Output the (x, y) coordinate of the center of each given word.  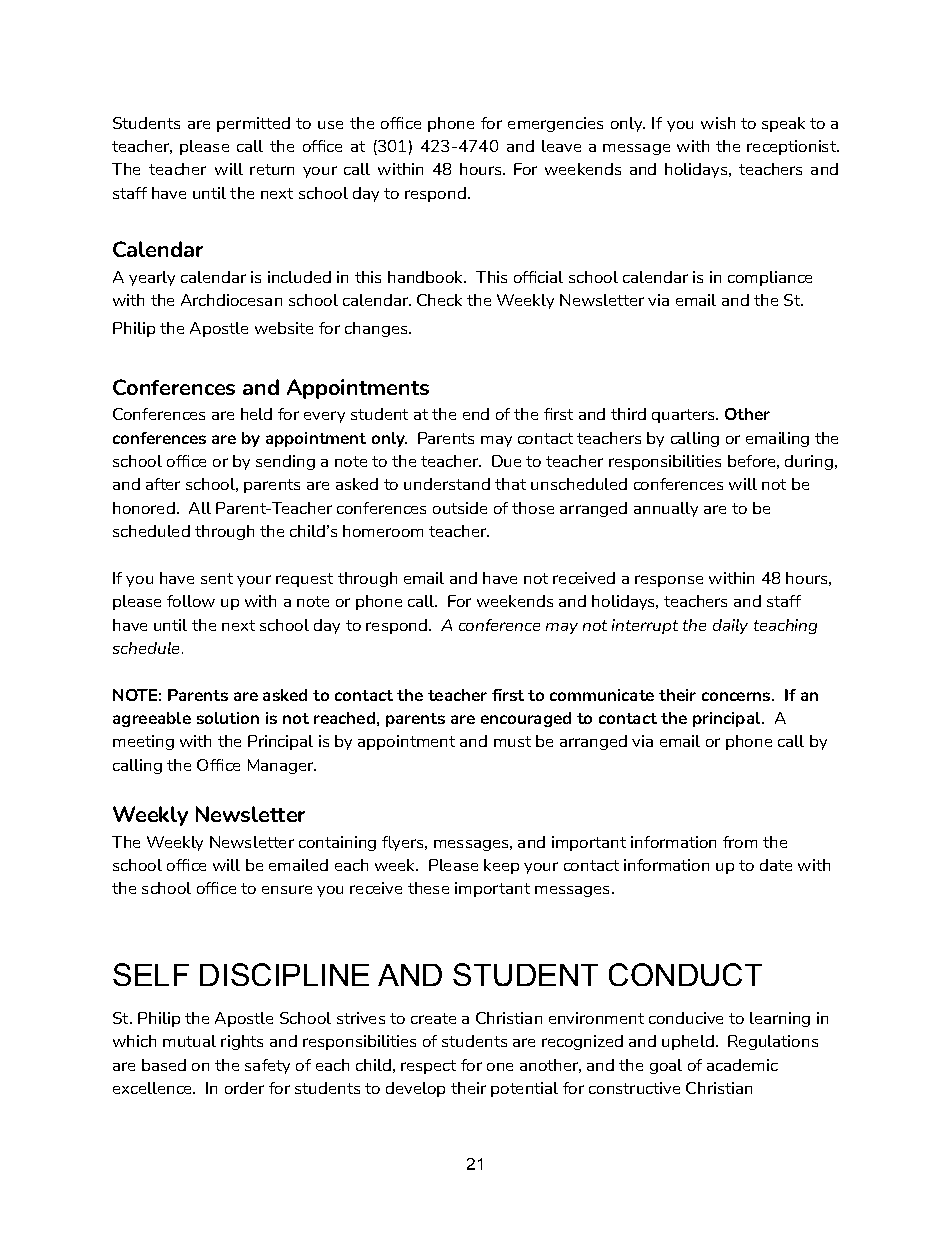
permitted (253, 124)
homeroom (383, 531)
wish (718, 123)
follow (191, 601)
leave (561, 146)
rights (242, 1042)
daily (730, 626)
